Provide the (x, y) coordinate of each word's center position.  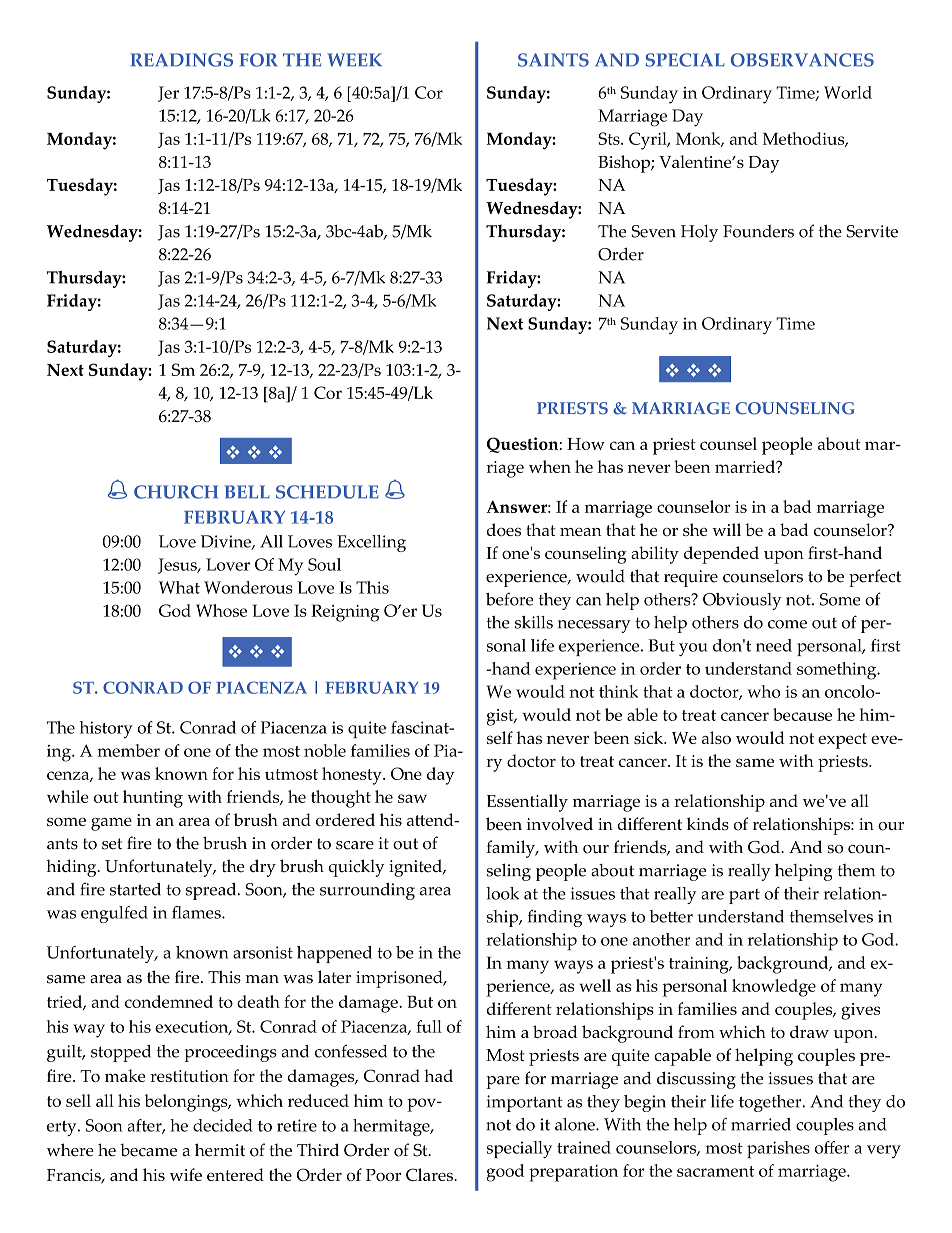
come (787, 624)
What (179, 587)
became (148, 1150)
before (509, 599)
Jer (168, 94)
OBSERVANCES (802, 60)
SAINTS (553, 60)
